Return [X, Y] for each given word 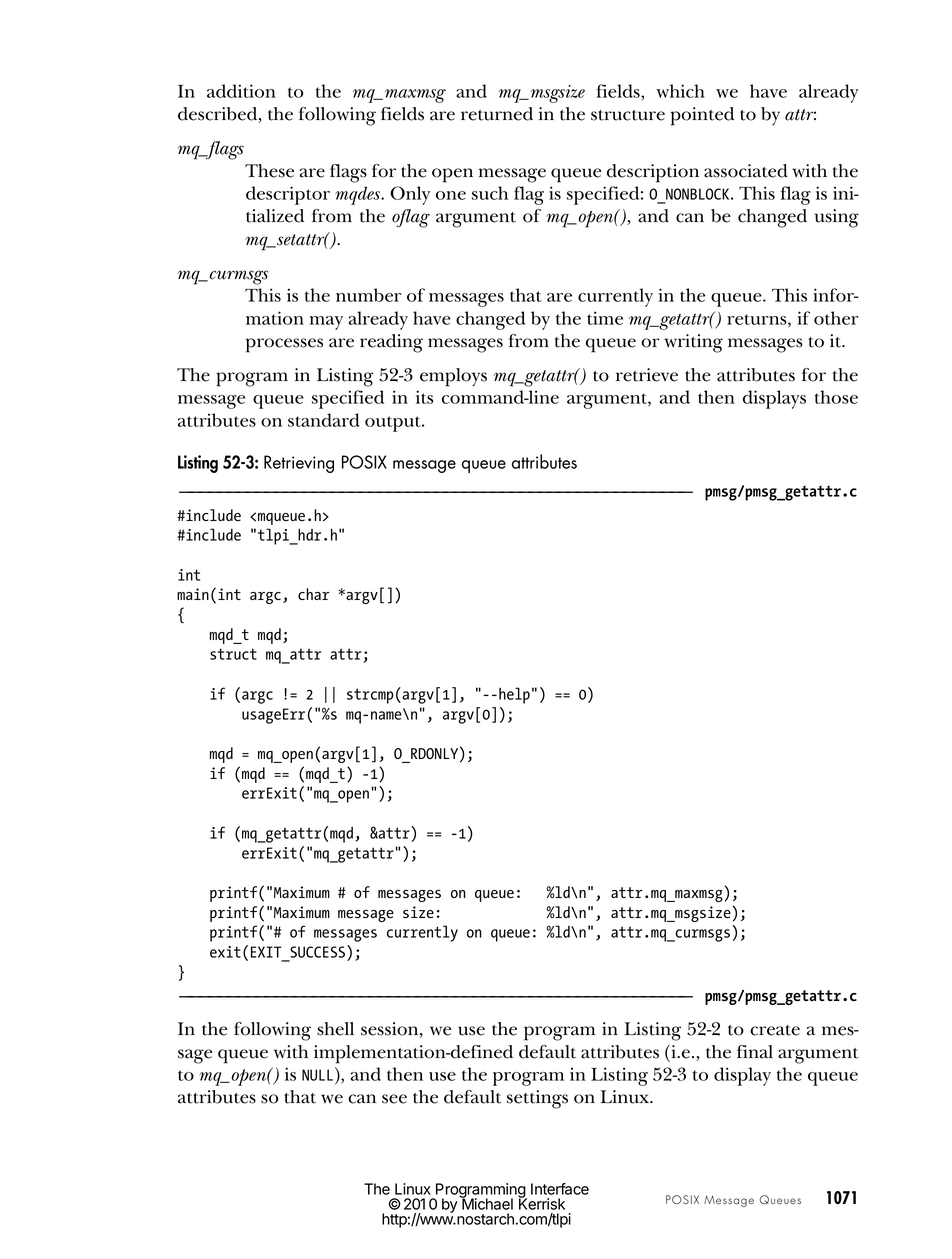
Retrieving [299, 464]
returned [497, 114]
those [836, 397]
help [514, 695]
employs [453, 377]
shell [335, 1029]
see [394, 1099]
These [269, 171]
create [775, 1030]
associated [746, 171]
